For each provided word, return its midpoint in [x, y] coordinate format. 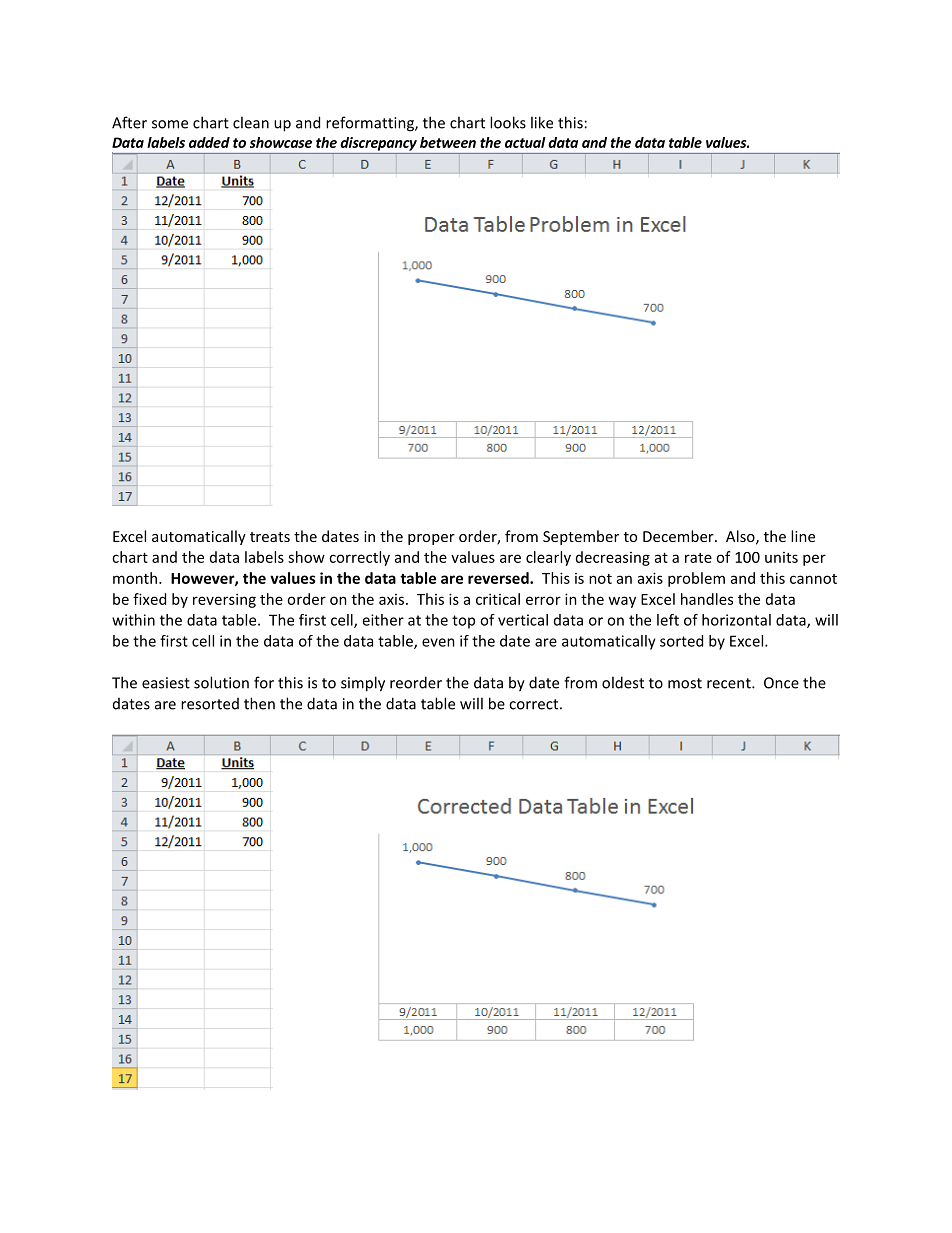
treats [270, 537]
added [209, 142]
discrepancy [378, 144]
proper [431, 539]
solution [221, 682]
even [438, 642]
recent [730, 683]
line [803, 536]
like [542, 122]
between [448, 142]
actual [525, 142]
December [679, 536]
